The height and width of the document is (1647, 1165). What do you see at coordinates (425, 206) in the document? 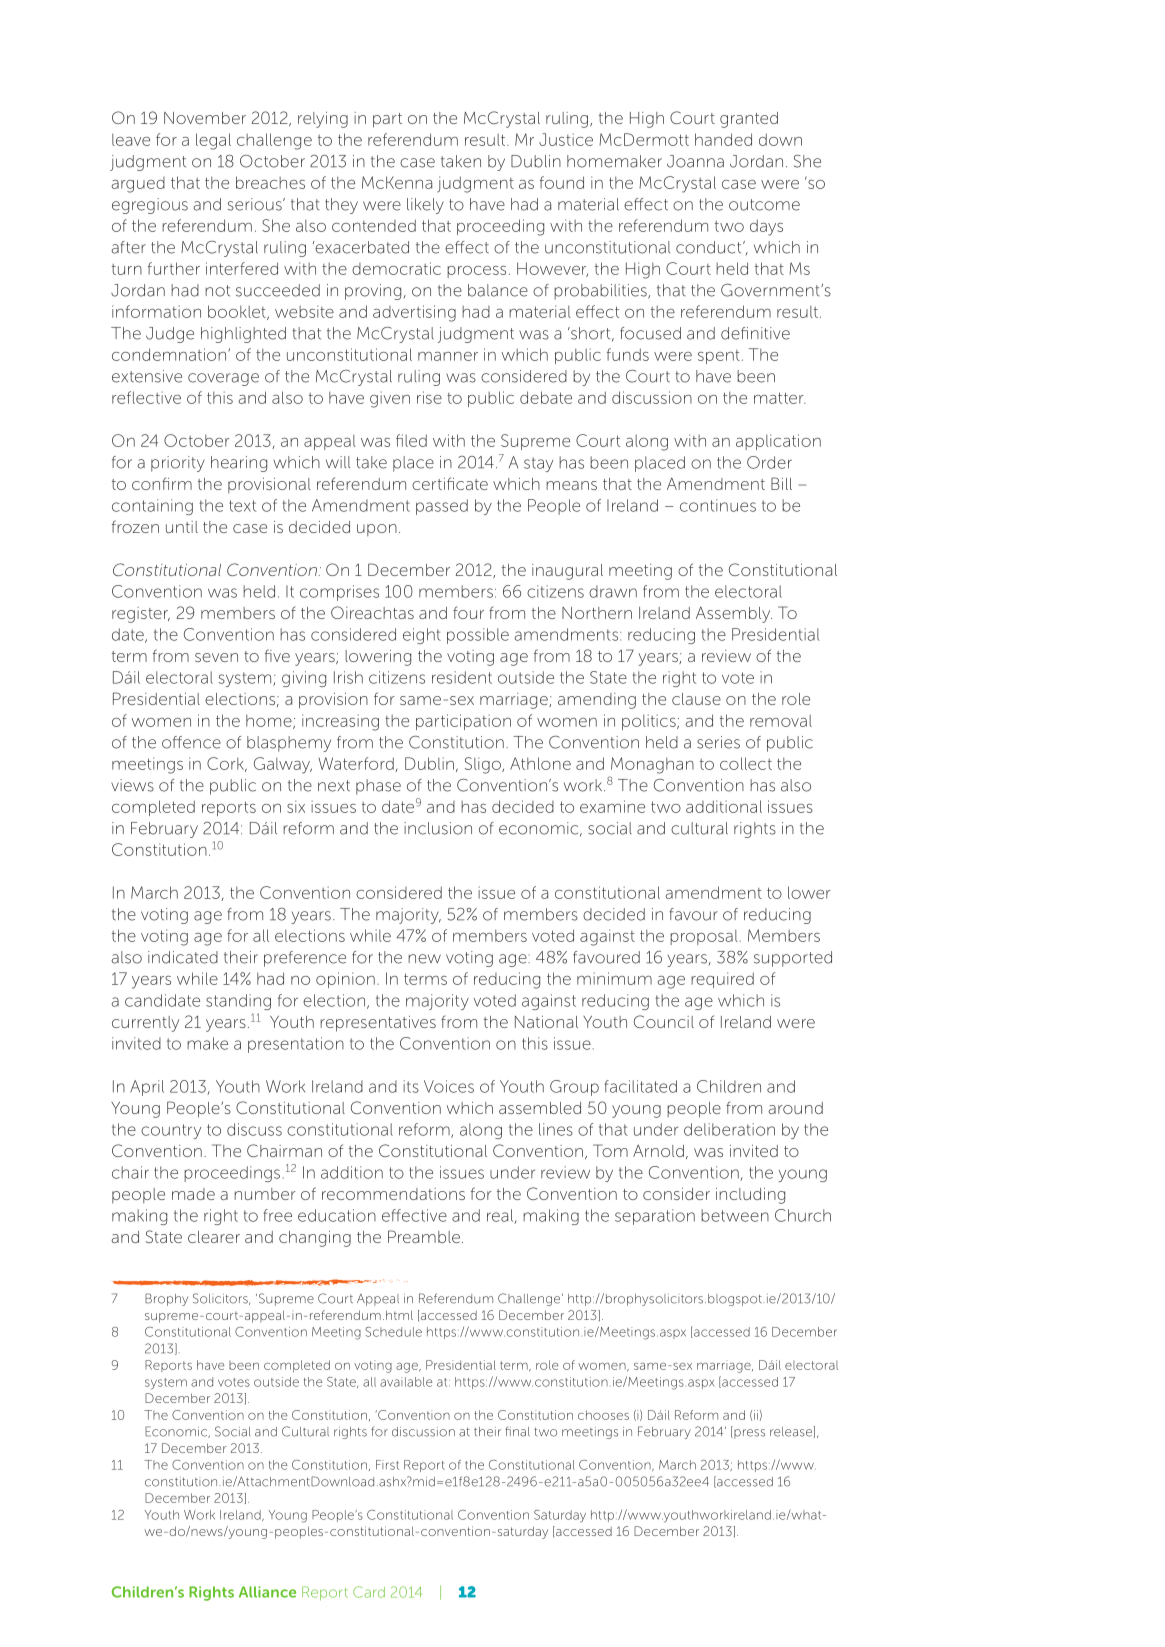
I see `likely` at bounding box center [425, 206].
